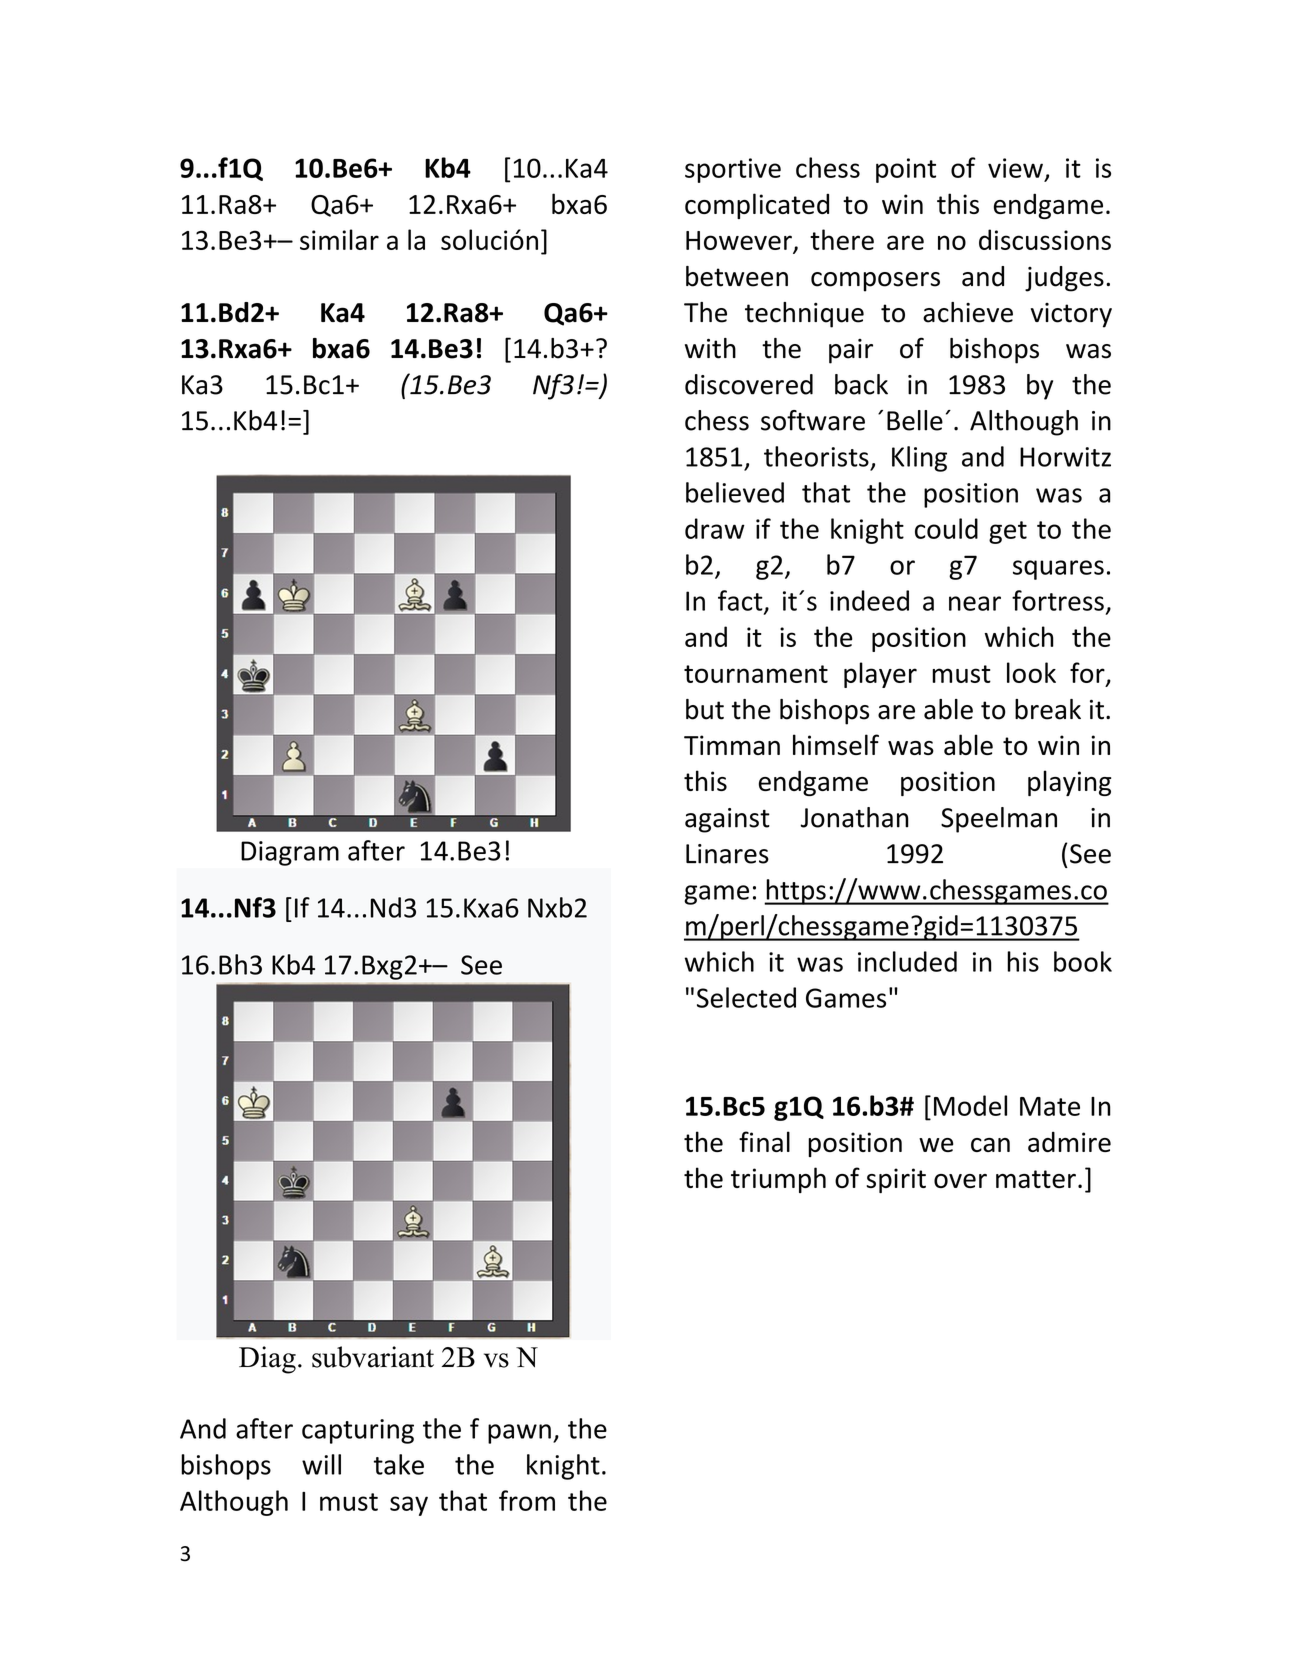  What do you see at coordinates (739, 240) in the image?
I see `However` at bounding box center [739, 240].
